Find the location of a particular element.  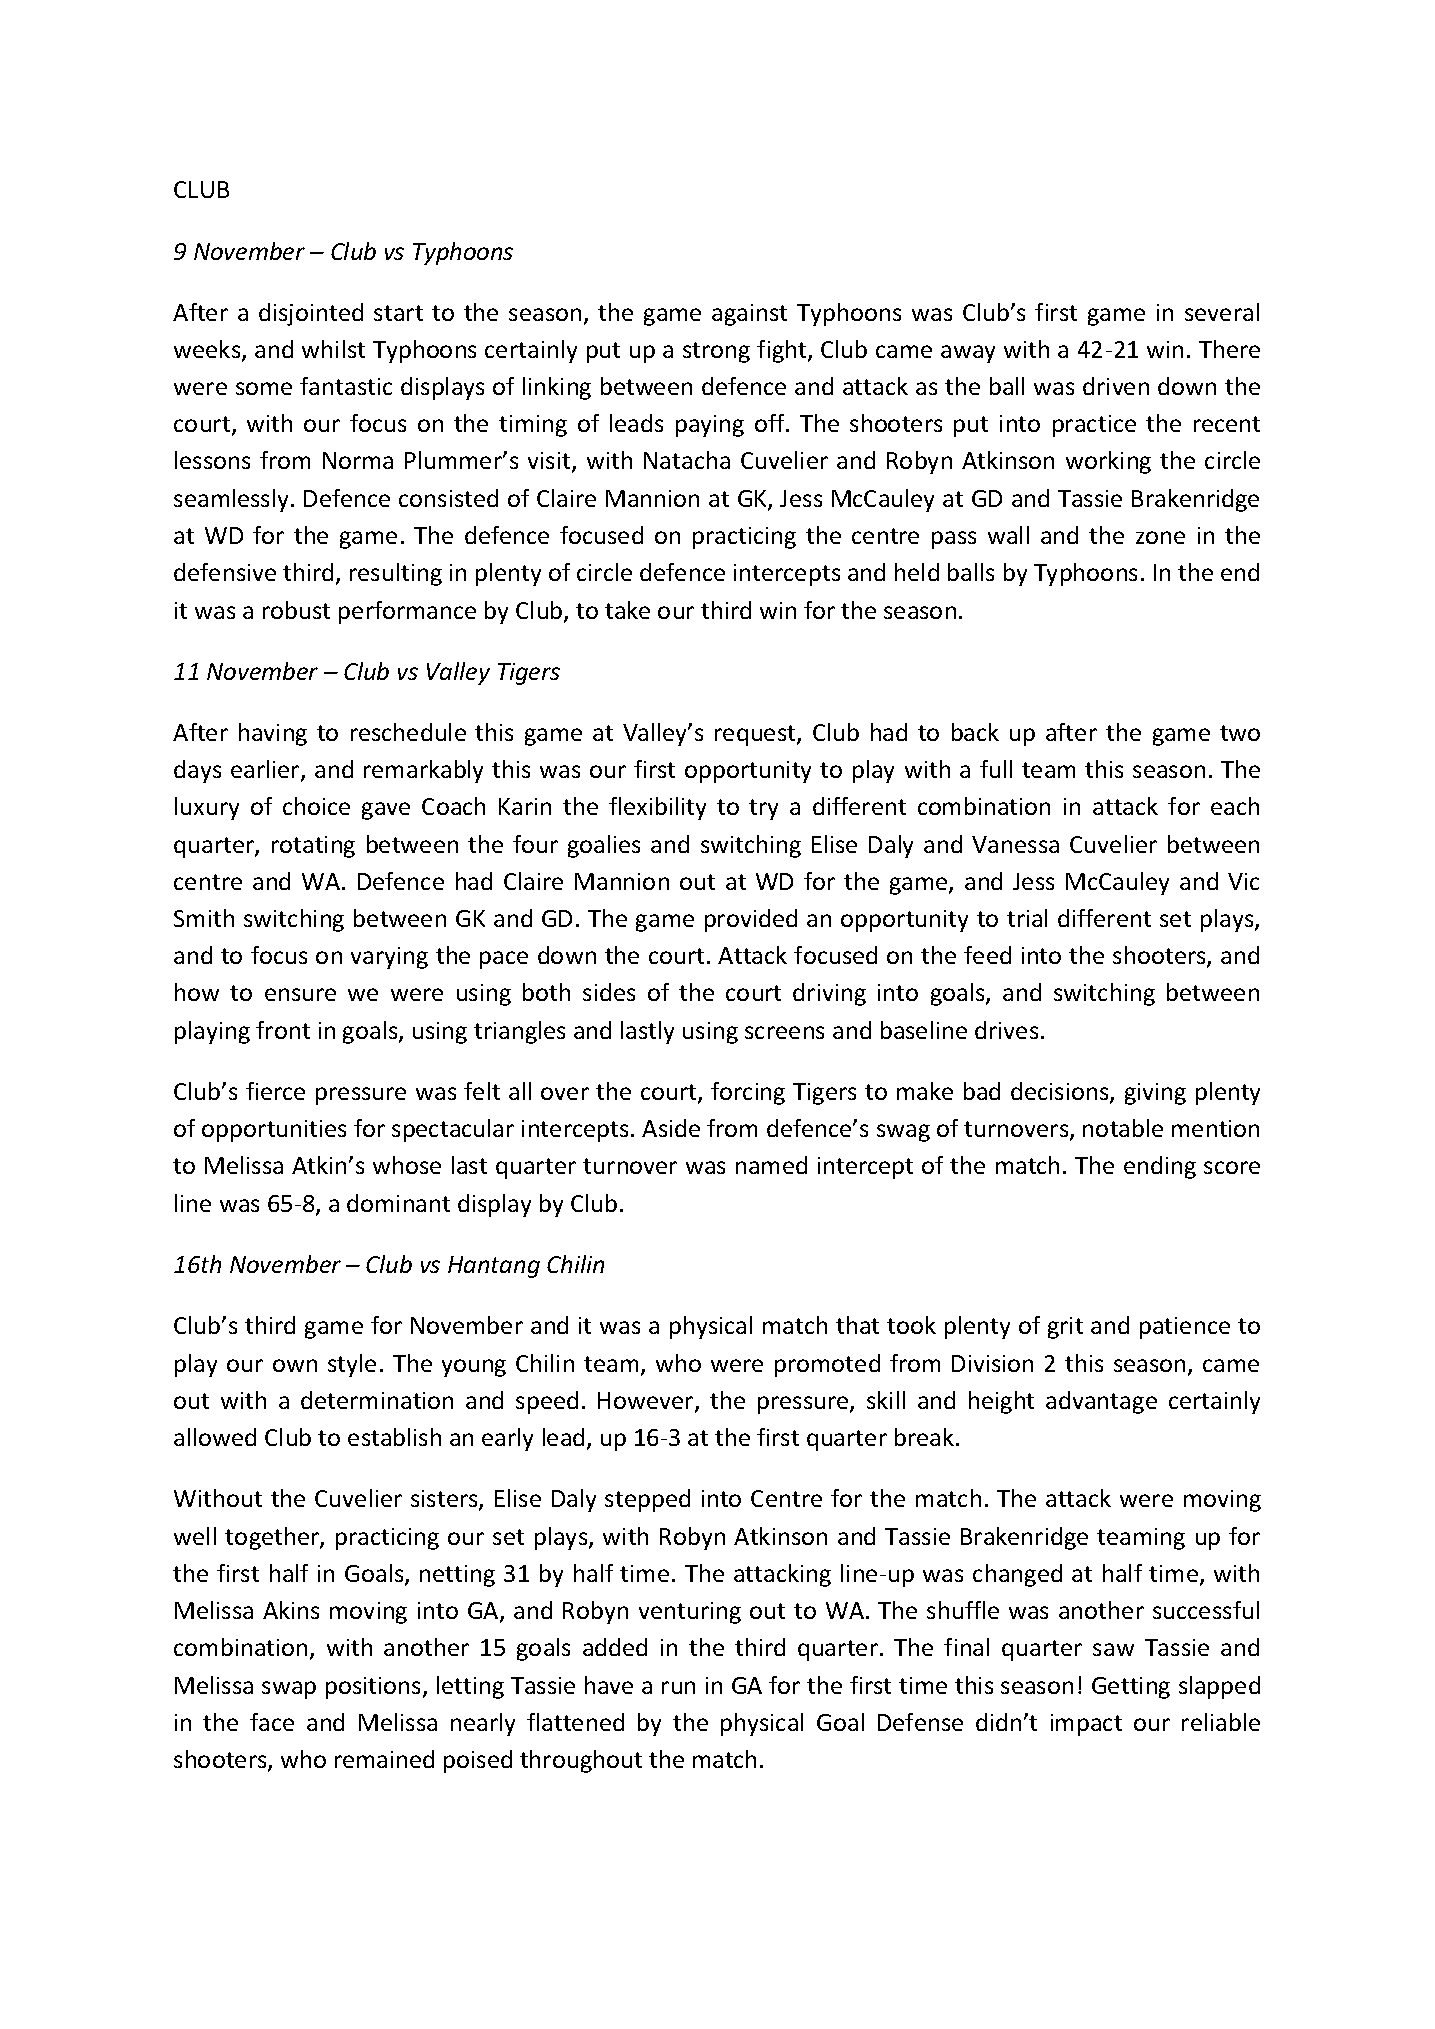

driven is located at coordinates (1116, 386).
